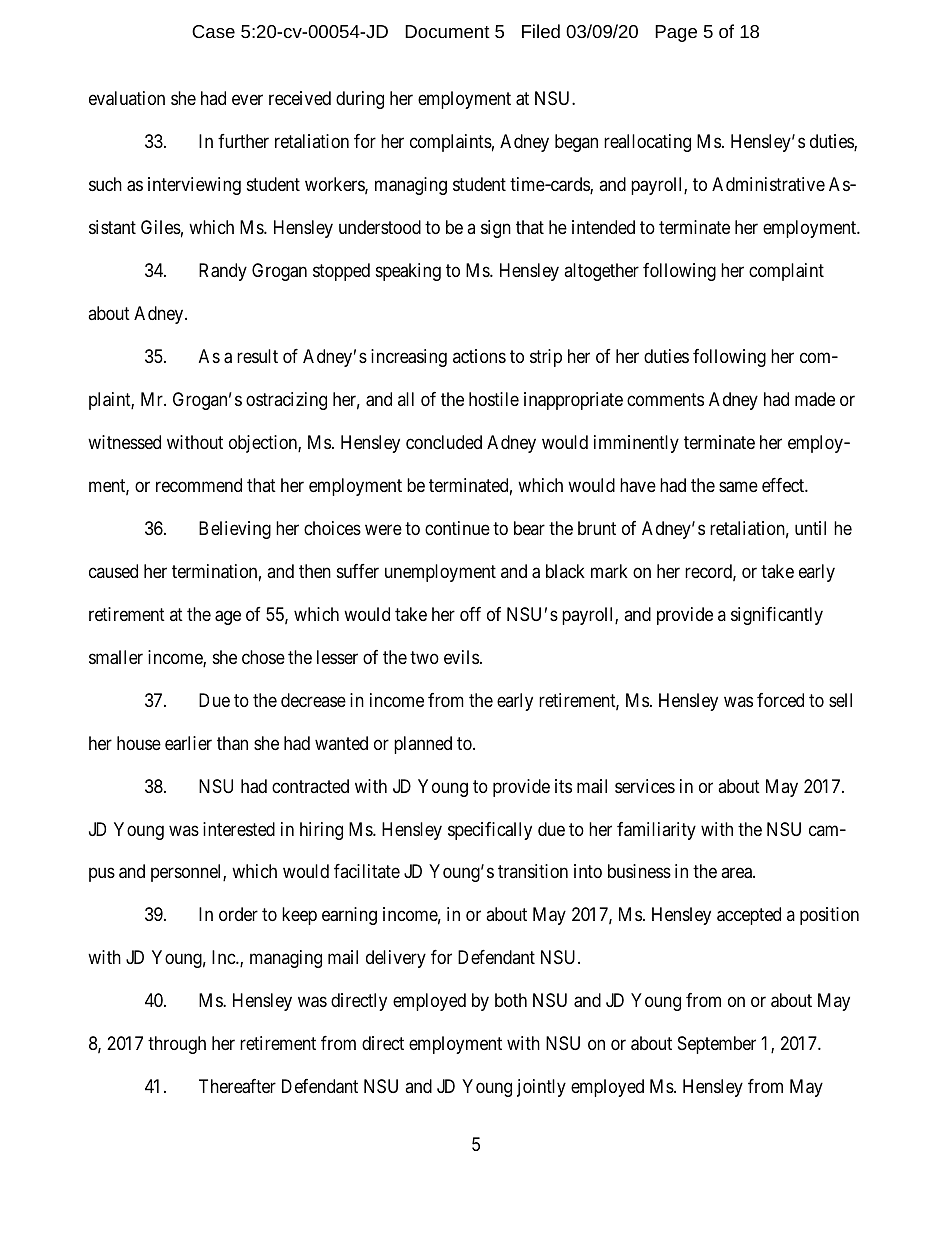 This page has width=952, height=1233. What do you see at coordinates (717, 1045) in the page?
I see `September` at bounding box center [717, 1045].
